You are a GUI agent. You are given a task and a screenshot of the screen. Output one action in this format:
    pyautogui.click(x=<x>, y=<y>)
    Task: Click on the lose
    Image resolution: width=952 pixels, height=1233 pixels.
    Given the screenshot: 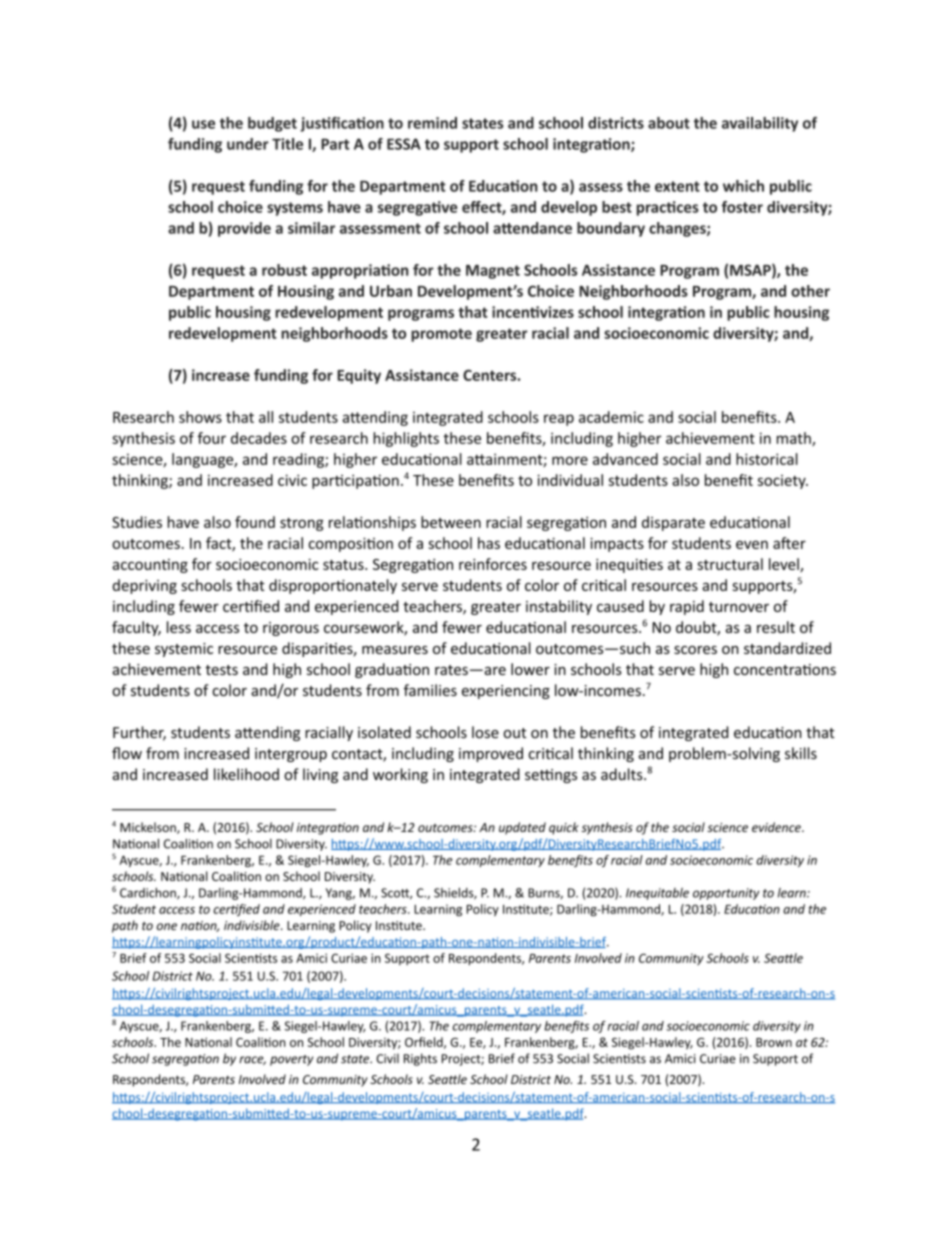 What is the action you would take?
    pyautogui.click(x=485, y=732)
